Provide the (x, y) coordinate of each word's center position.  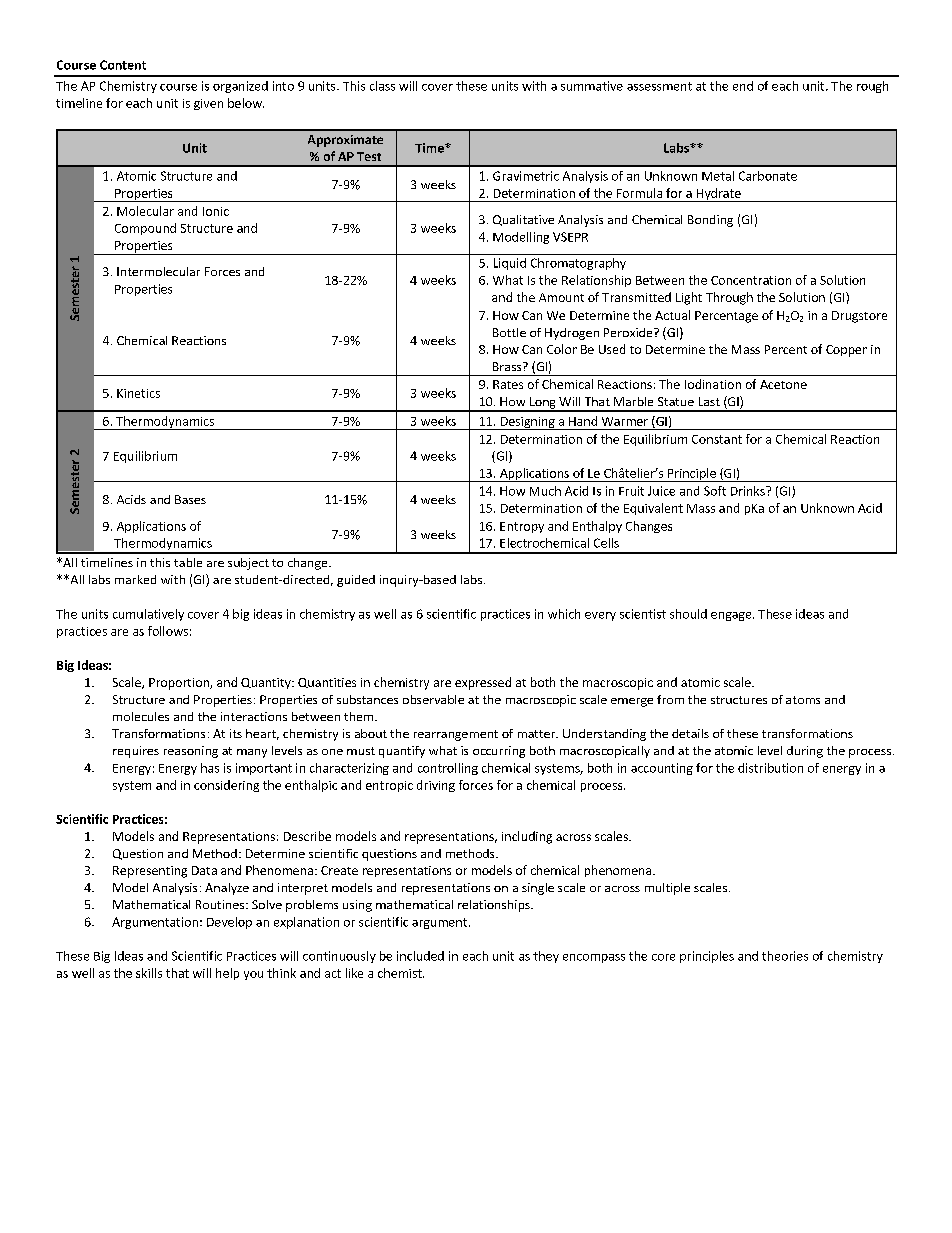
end (743, 86)
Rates (508, 384)
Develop (229, 923)
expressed (483, 683)
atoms (803, 700)
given (208, 104)
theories (785, 956)
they (546, 957)
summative (592, 86)
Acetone (783, 384)
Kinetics (138, 393)
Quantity (267, 683)
